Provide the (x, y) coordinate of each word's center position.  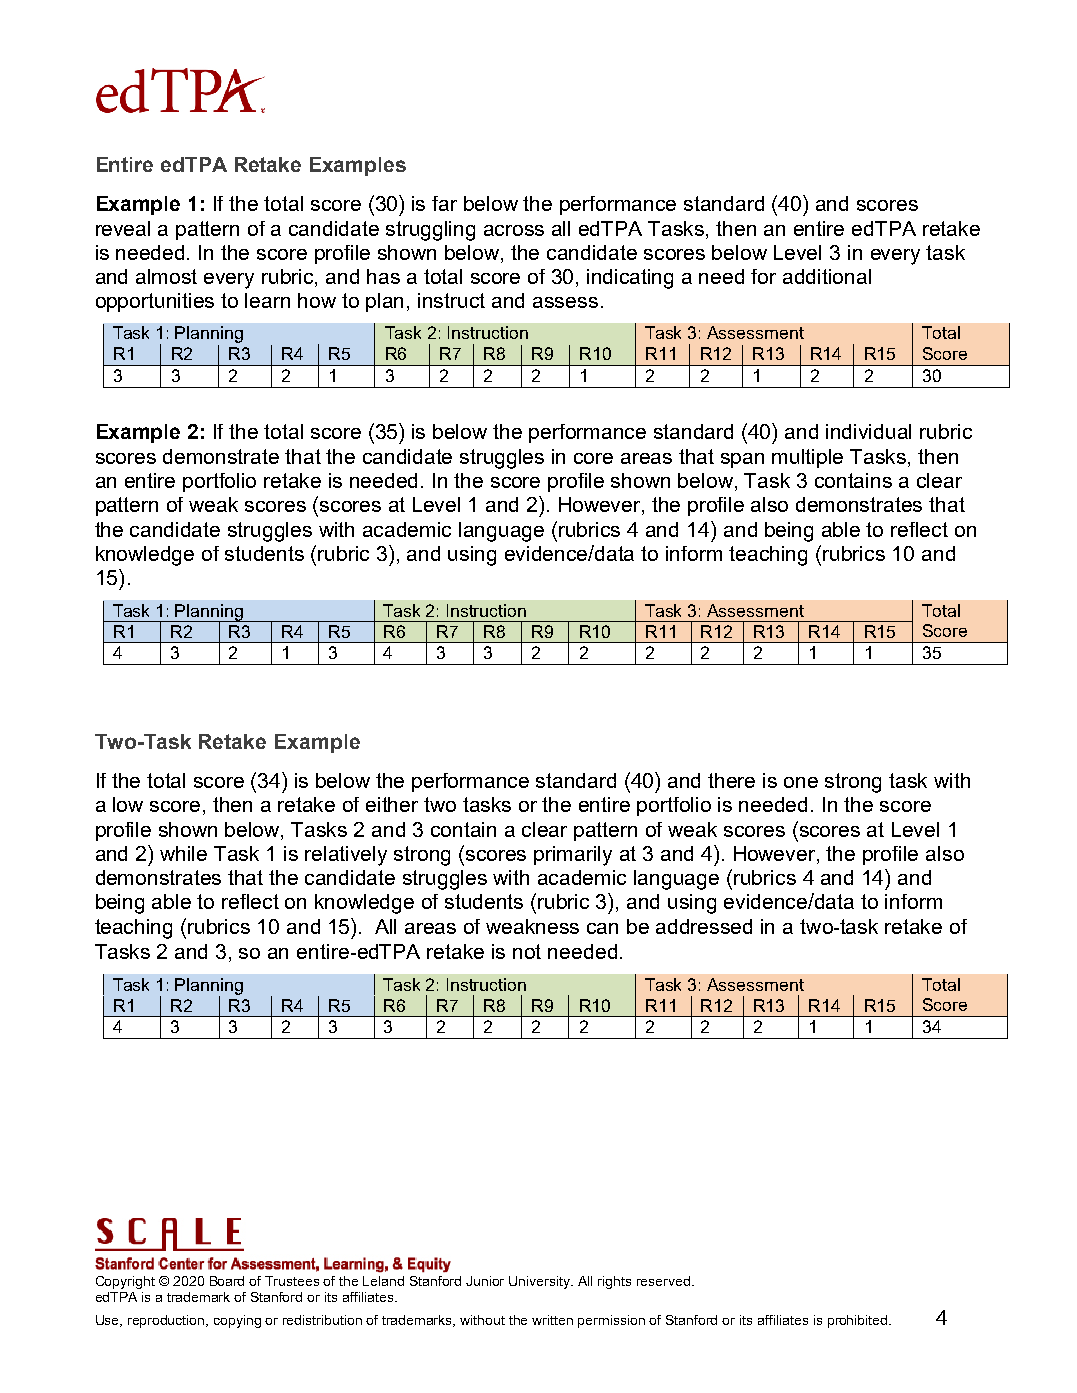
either (392, 804)
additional (827, 276)
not (527, 951)
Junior (485, 1281)
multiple (807, 458)
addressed (704, 926)
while (183, 853)
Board (227, 1281)
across (514, 230)
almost (166, 276)
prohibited (859, 1321)
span (742, 460)
